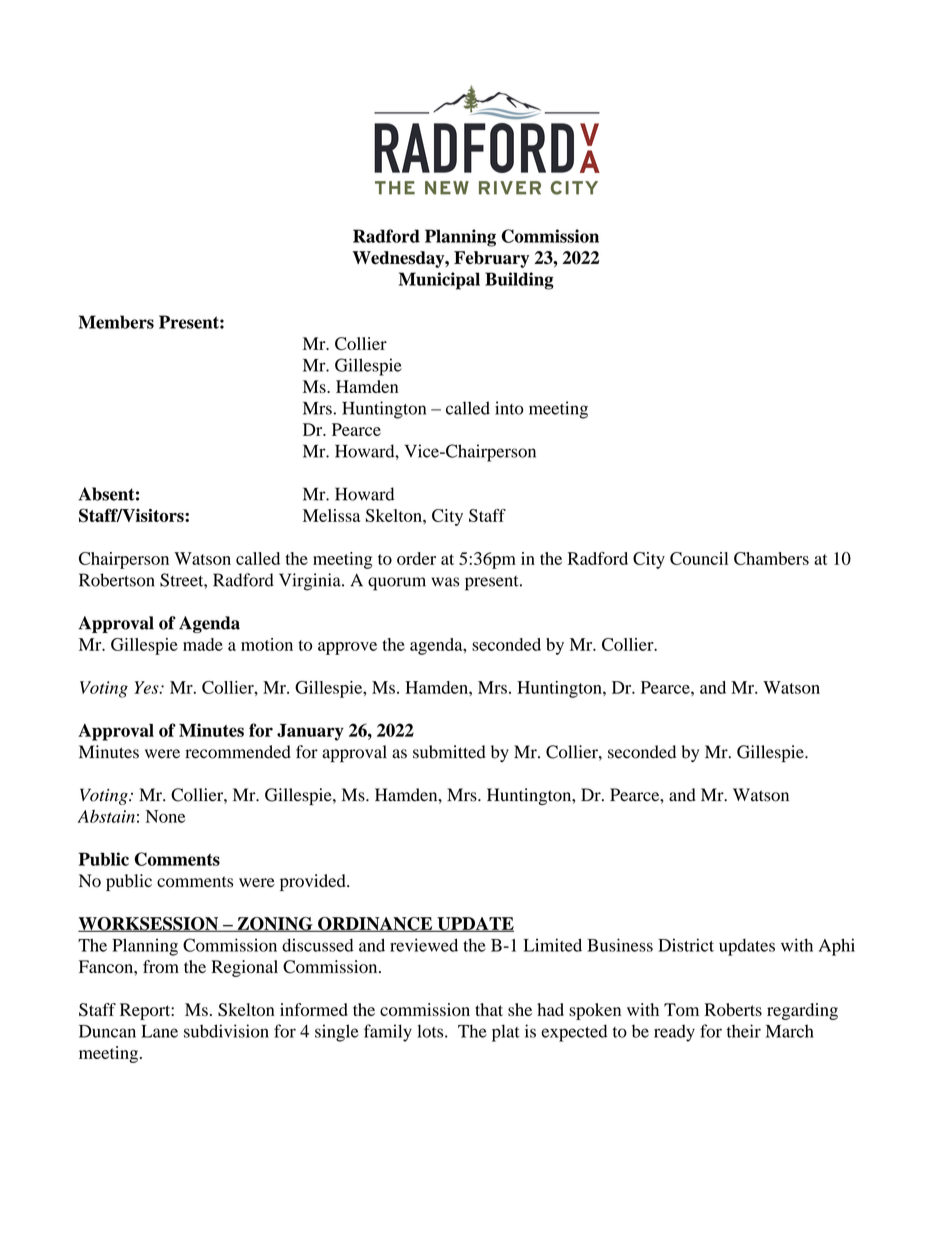 Image resolution: width=952 pixels, height=1233 pixels. Describe the element at coordinates (159, 1031) in the document. I see `Lane` at that location.
